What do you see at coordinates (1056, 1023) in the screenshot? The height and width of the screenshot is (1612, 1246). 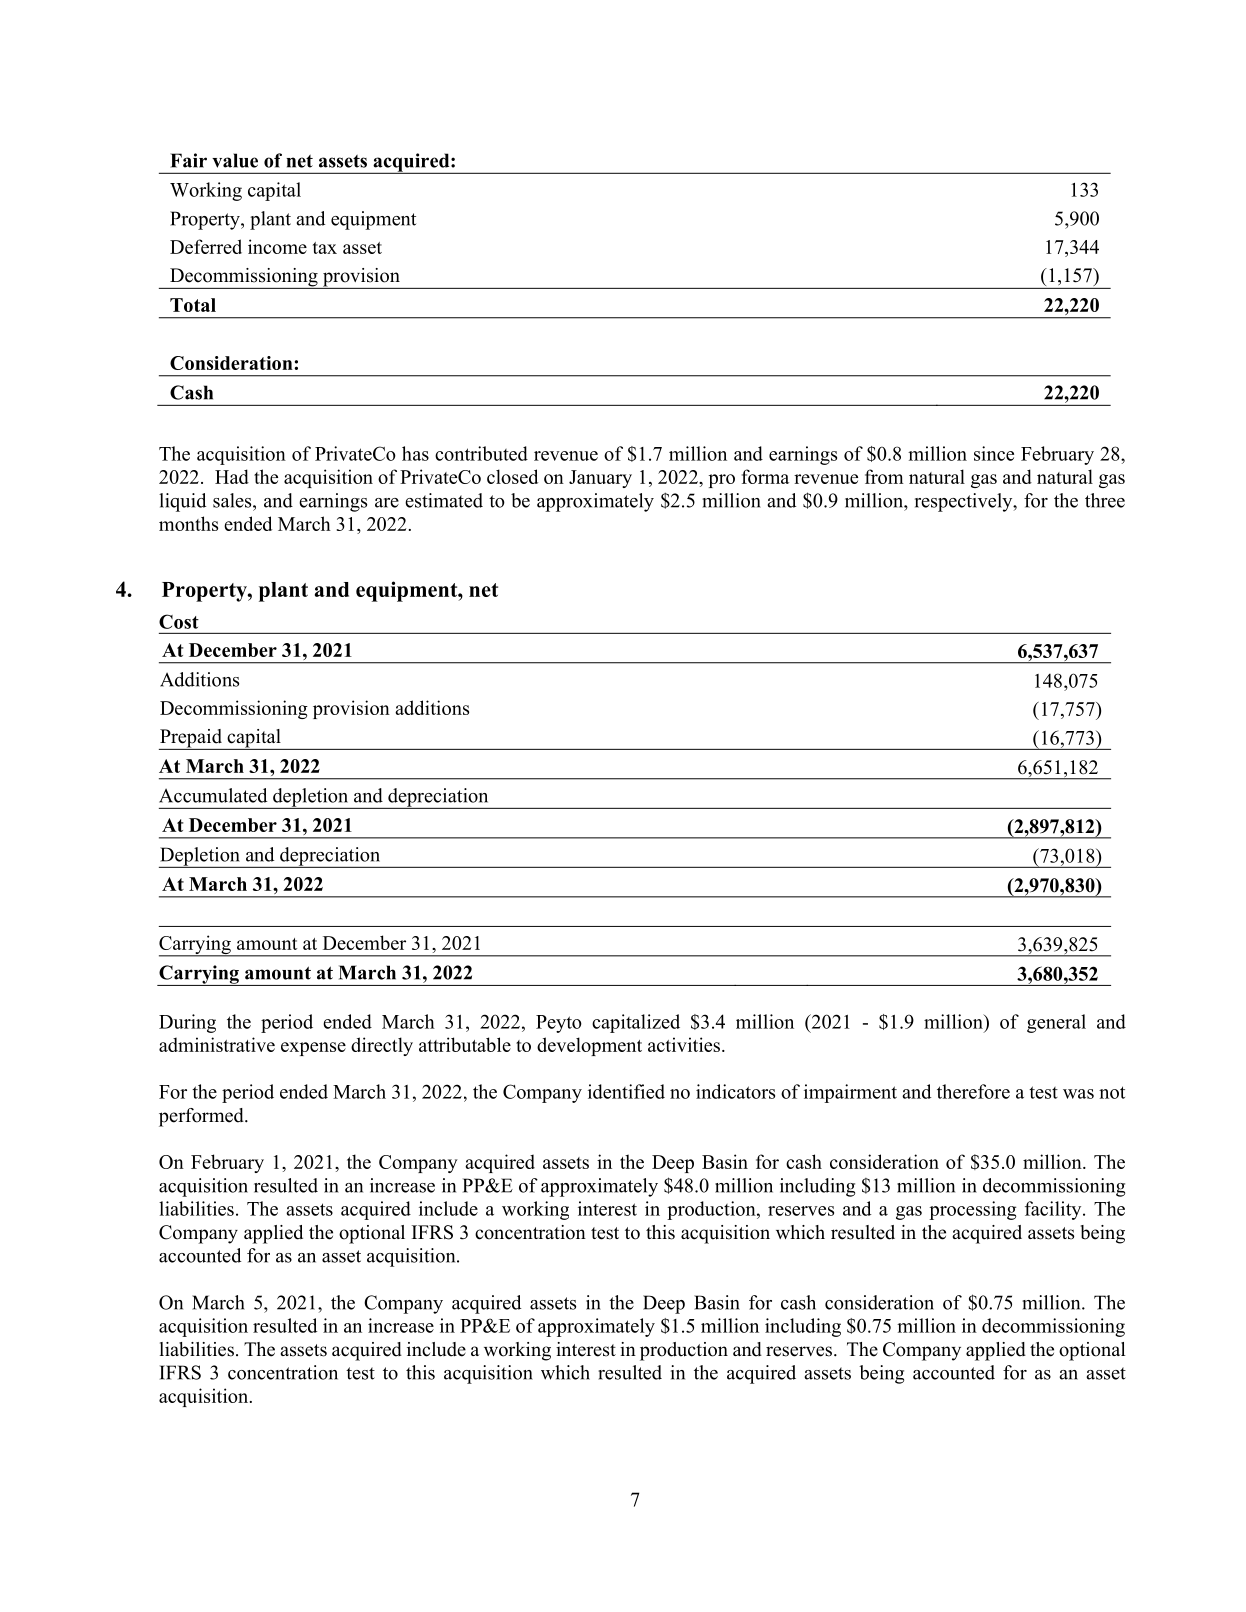 I see `general` at bounding box center [1056, 1023].
